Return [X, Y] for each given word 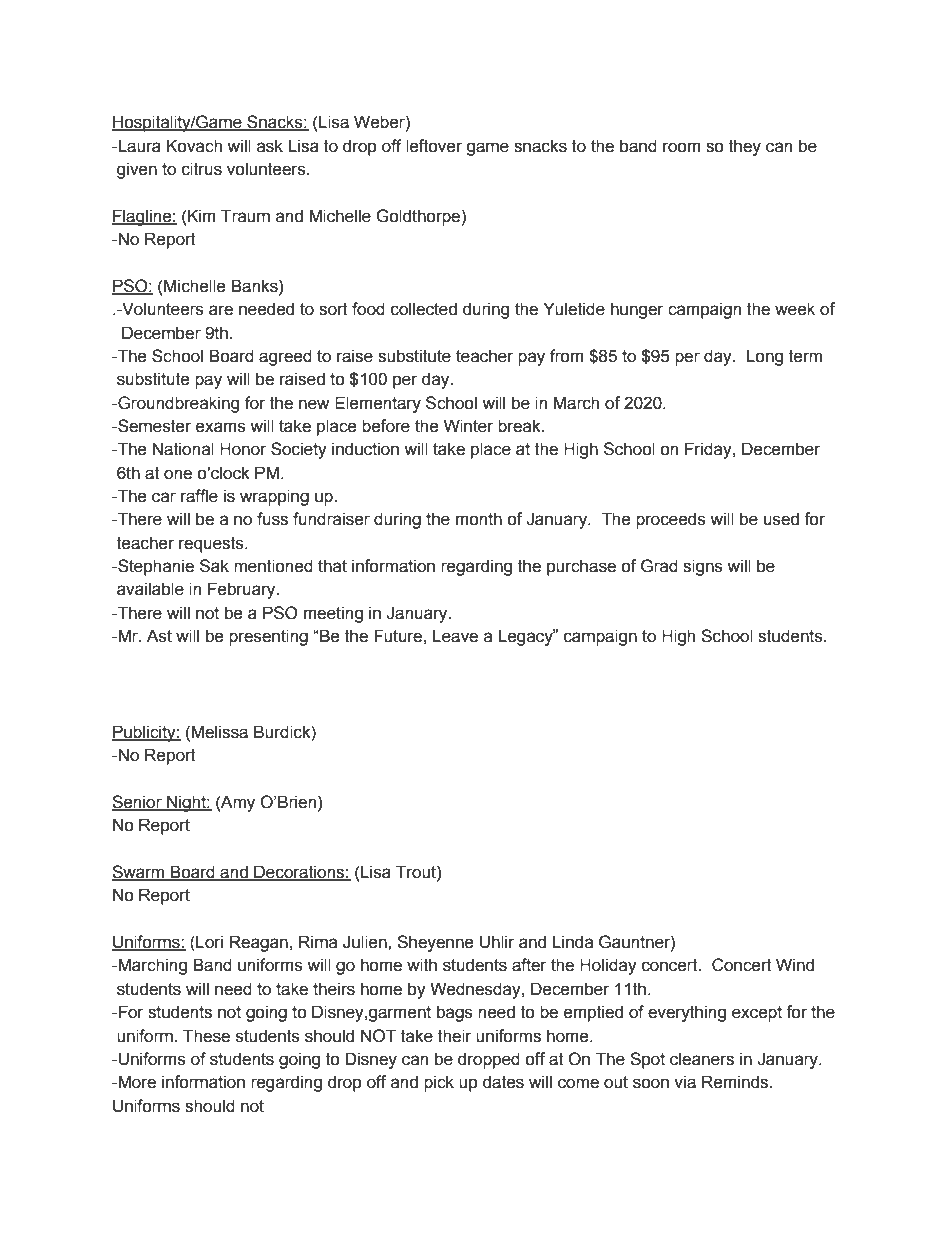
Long [764, 357]
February [243, 590]
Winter [469, 426]
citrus [202, 169]
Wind [795, 965]
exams [221, 427]
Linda [573, 942]
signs [703, 567]
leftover [434, 146]
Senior [138, 803]
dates [503, 1082]
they [745, 147]
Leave [455, 636]
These [206, 1036]
